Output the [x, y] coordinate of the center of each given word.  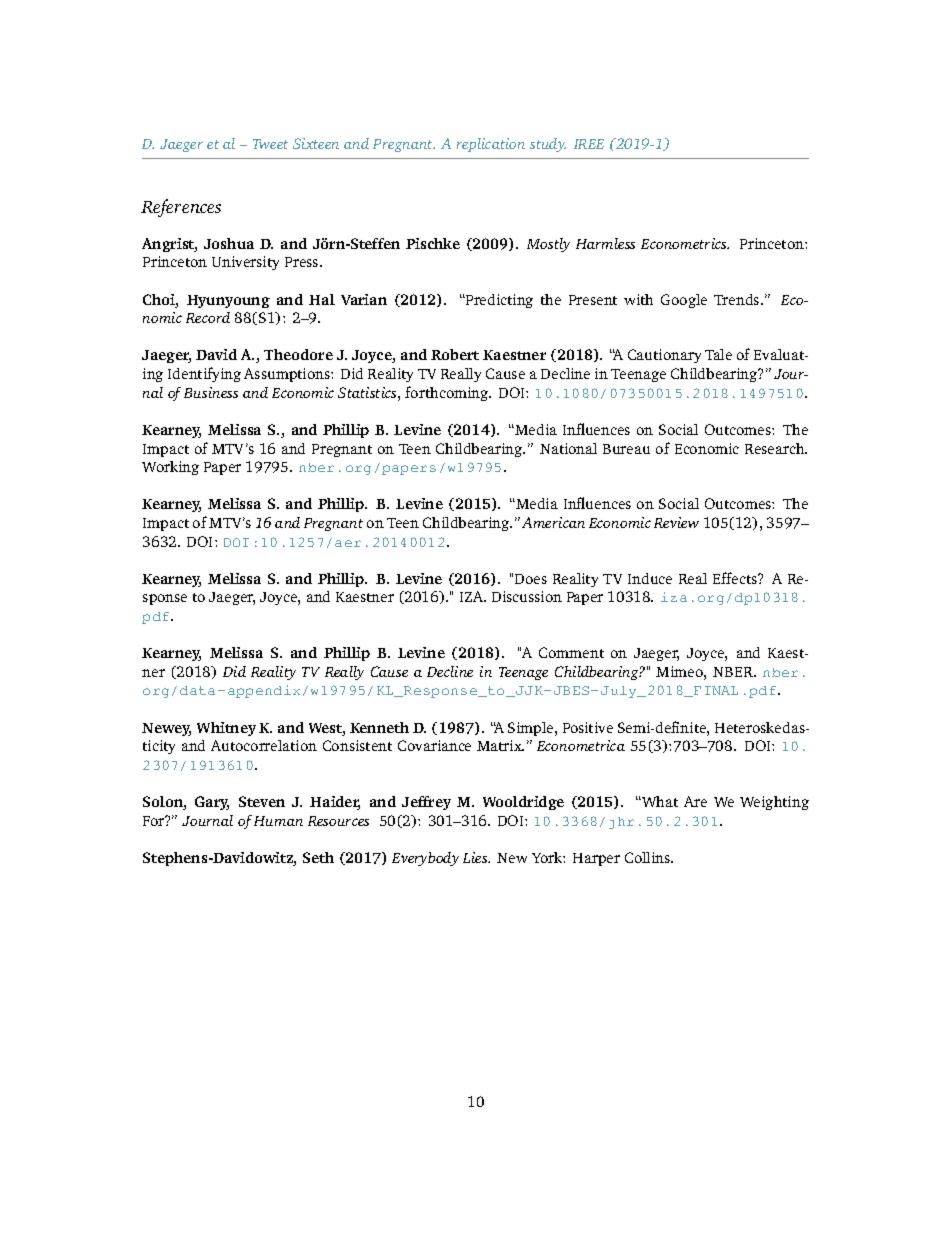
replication [491, 145]
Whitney [226, 729]
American [553, 522]
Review [676, 522]
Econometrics [685, 243]
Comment [571, 652]
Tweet [270, 144]
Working [170, 468]
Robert [455, 354]
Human [278, 821]
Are [695, 801]
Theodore [298, 354]
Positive [588, 727]
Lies [476, 857]
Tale [718, 354]
